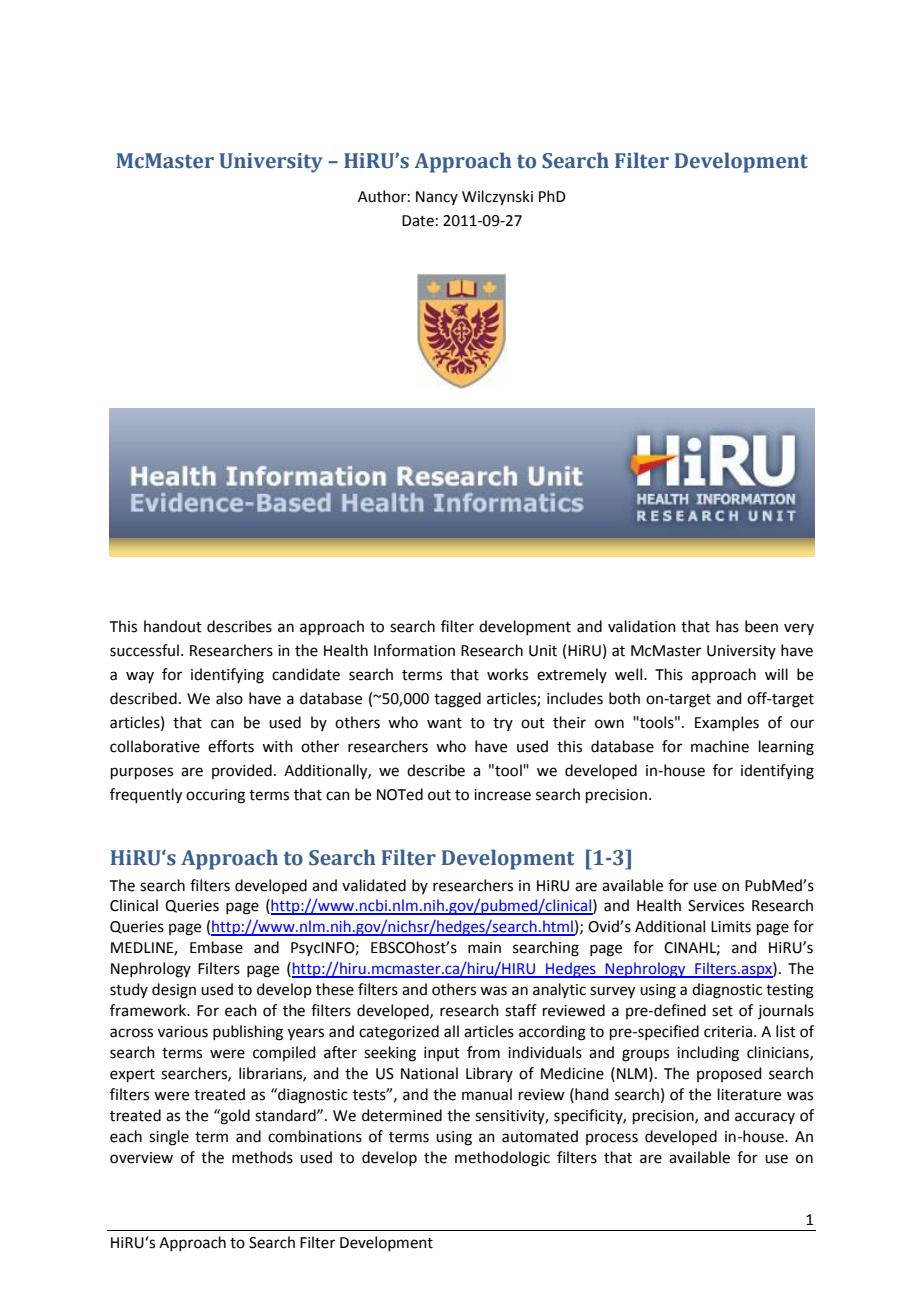 This screenshot has height=1308, width=924. Describe the element at coordinates (642, 626) in the screenshot. I see `validation` at that location.
